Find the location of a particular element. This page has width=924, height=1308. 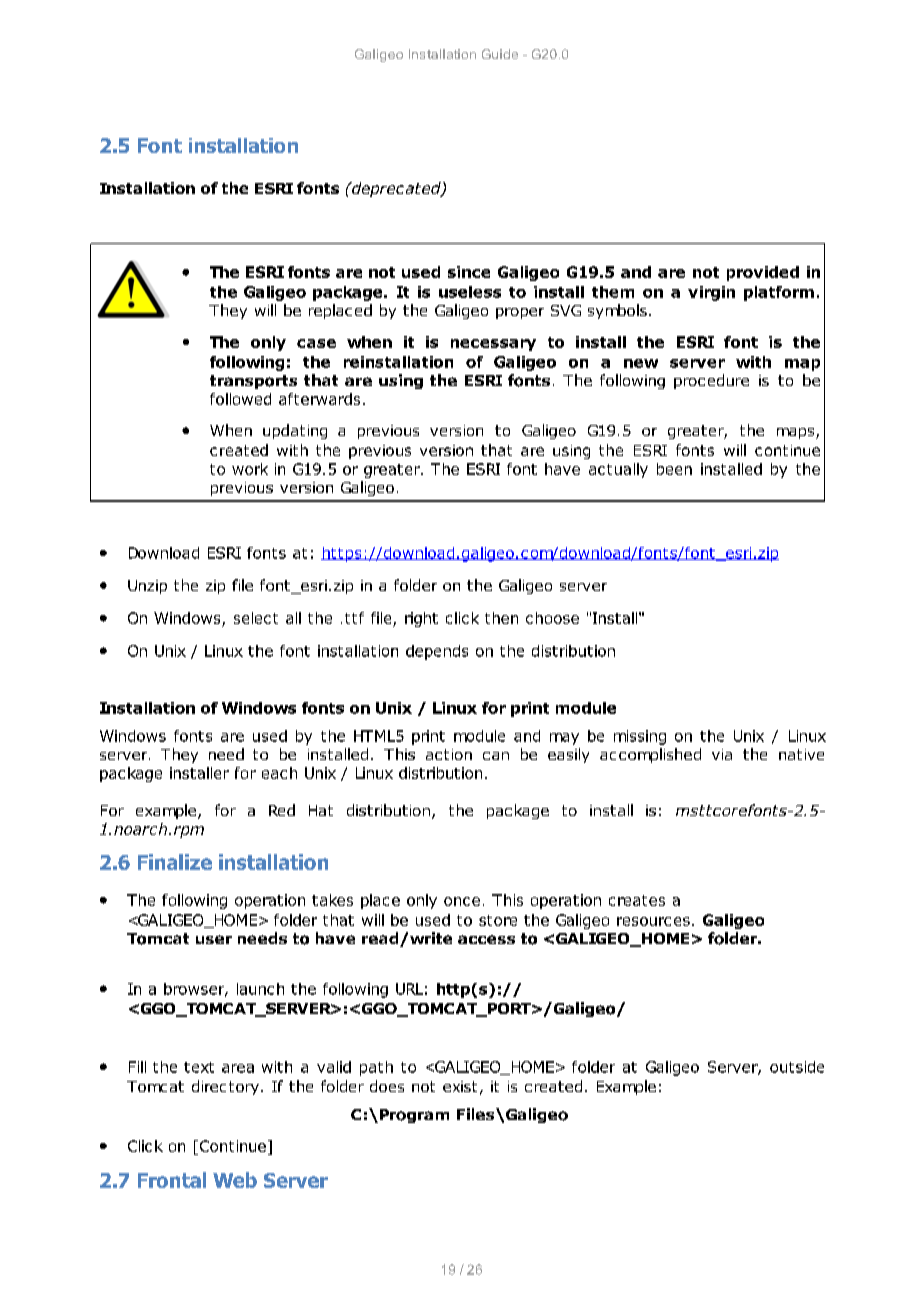

exist is located at coordinates (460, 1086).
